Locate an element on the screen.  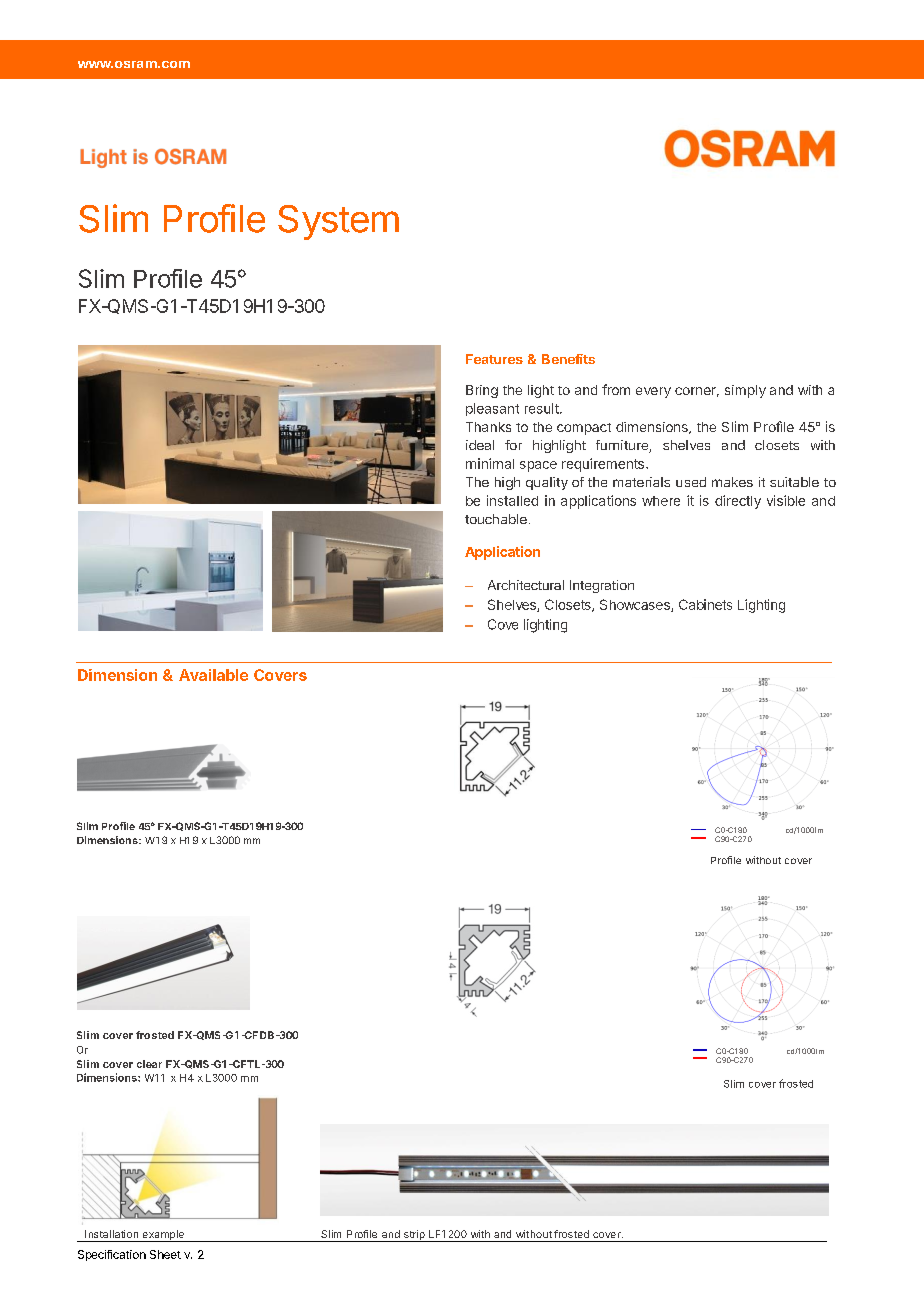
Sheet is located at coordinates (165, 1254).
